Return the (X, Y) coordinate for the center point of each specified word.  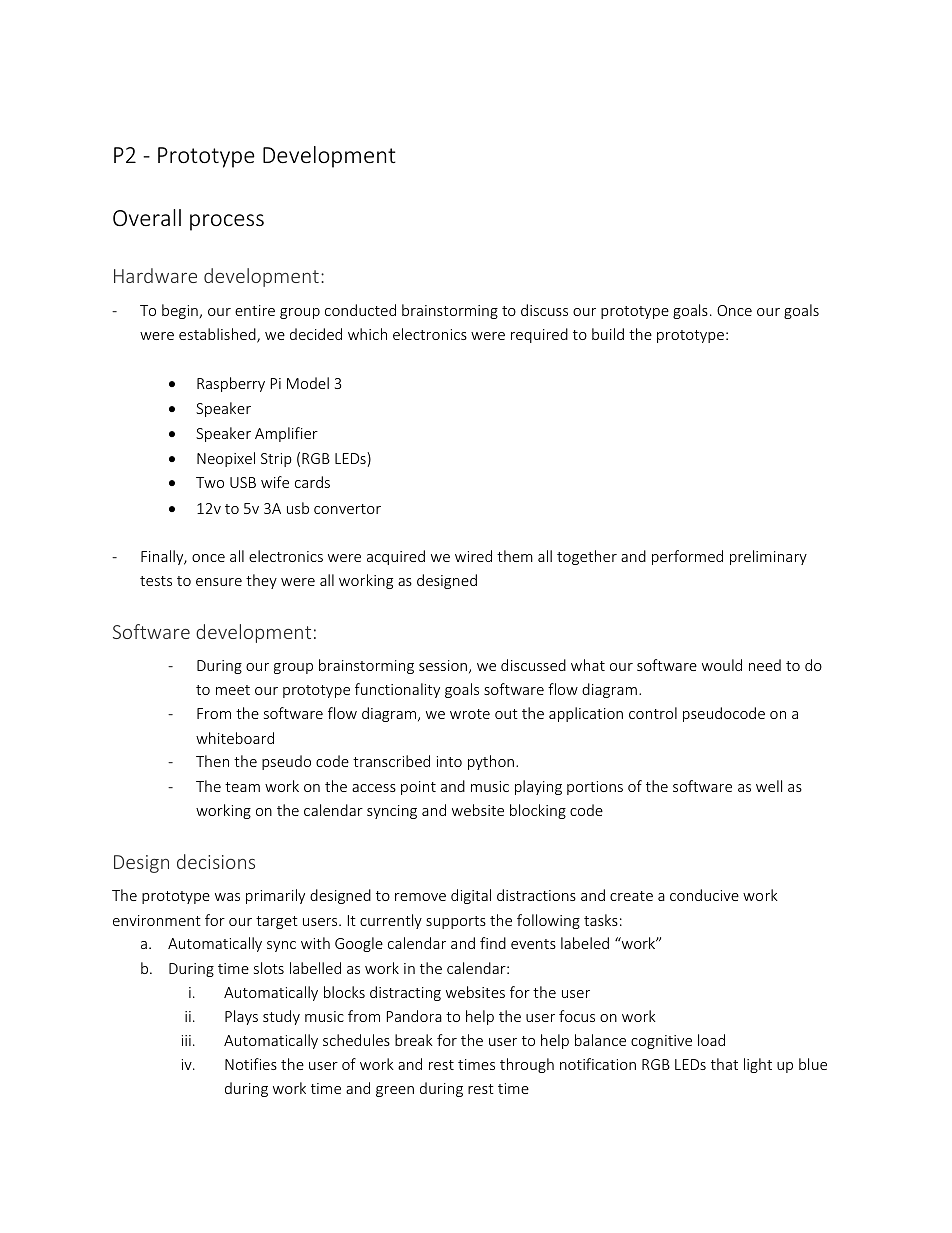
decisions (216, 861)
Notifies (251, 1064)
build (608, 334)
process (227, 222)
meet (233, 690)
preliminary (768, 557)
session (443, 665)
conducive (704, 895)
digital (471, 896)
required (539, 335)
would (722, 665)
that (724, 1064)
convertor (347, 509)
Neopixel (226, 459)
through (527, 1065)
